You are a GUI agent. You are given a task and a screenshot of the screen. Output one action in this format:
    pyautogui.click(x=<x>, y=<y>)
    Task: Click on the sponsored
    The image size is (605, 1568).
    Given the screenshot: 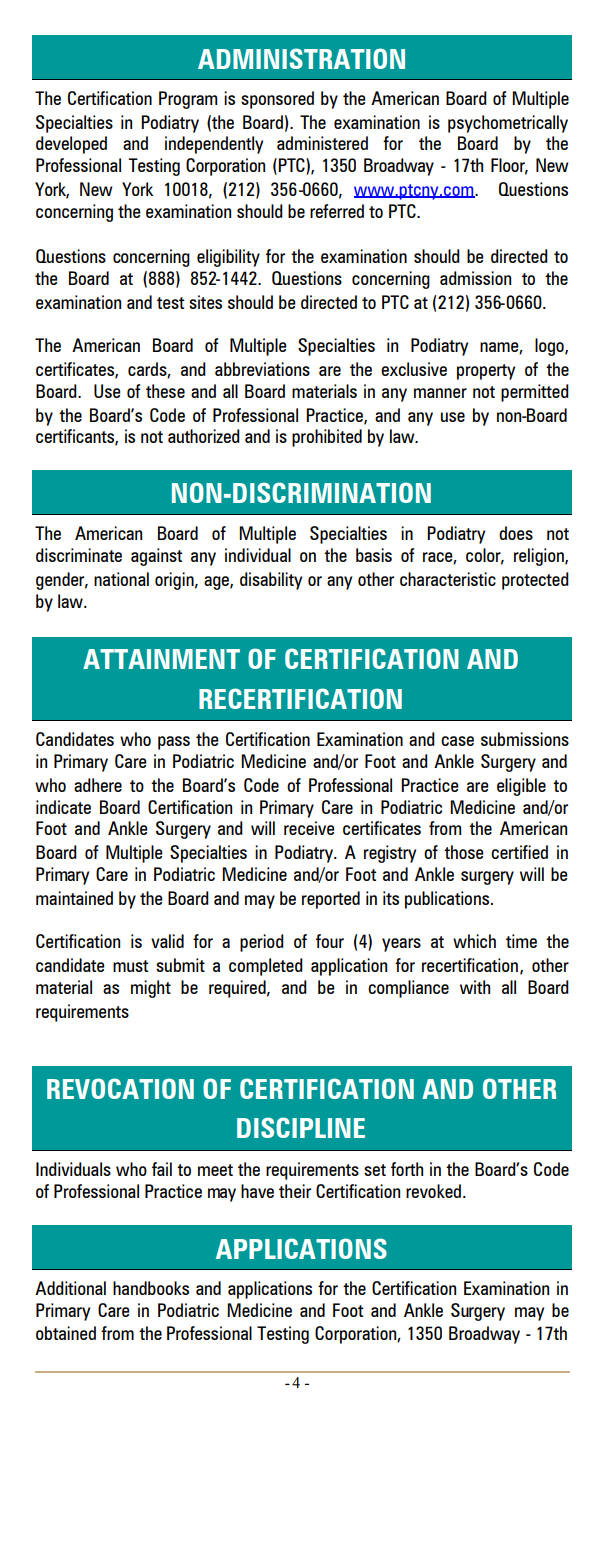 What is the action you would take?
    pyautogui.click(x=277, y=100)
